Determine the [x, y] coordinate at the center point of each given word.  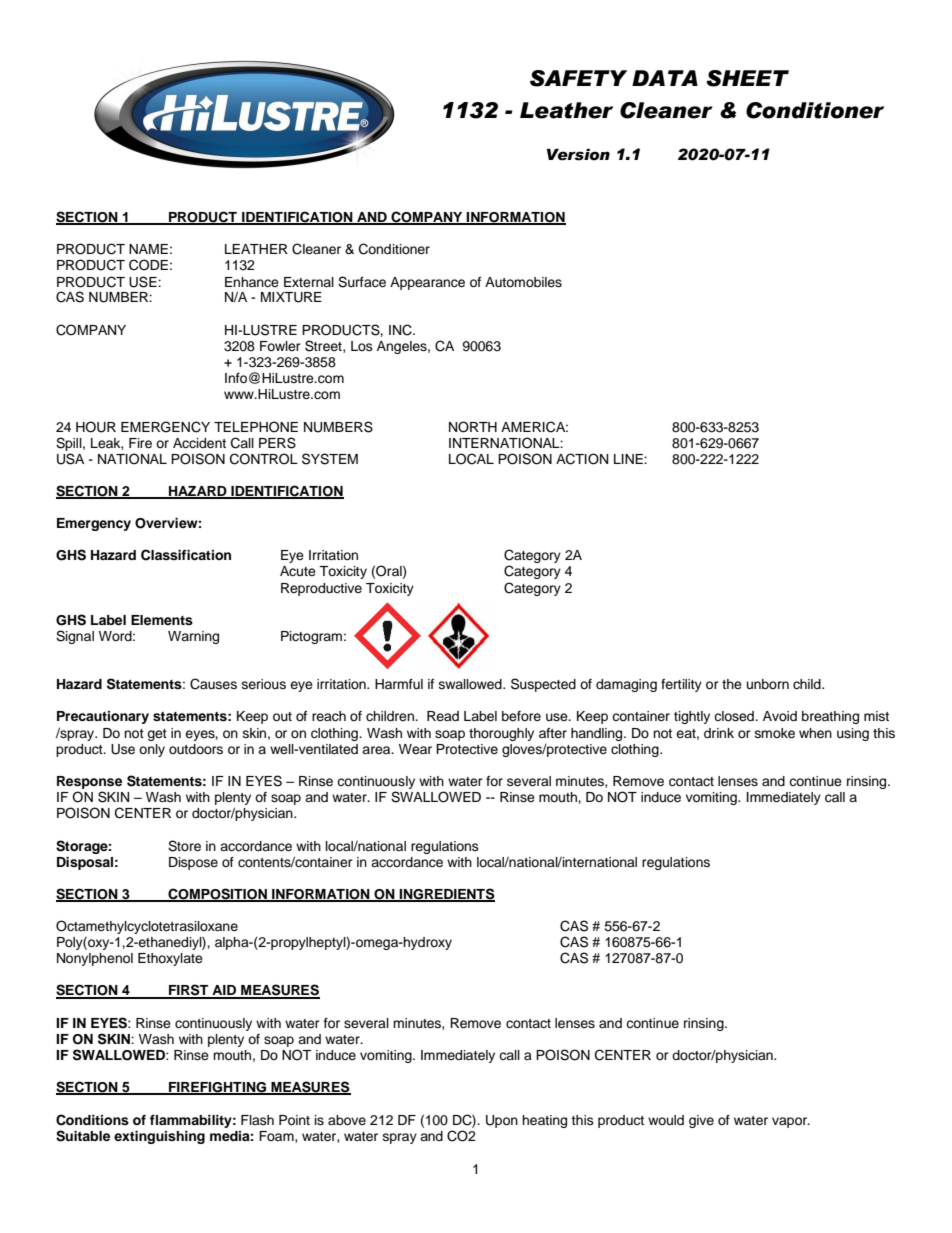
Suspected [543, 685]
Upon [502, 1121]
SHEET [747, 78]
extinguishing [159, 1137]
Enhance [252, 282]
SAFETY [578, 78]
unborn [768, 684]
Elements [162, 620]
